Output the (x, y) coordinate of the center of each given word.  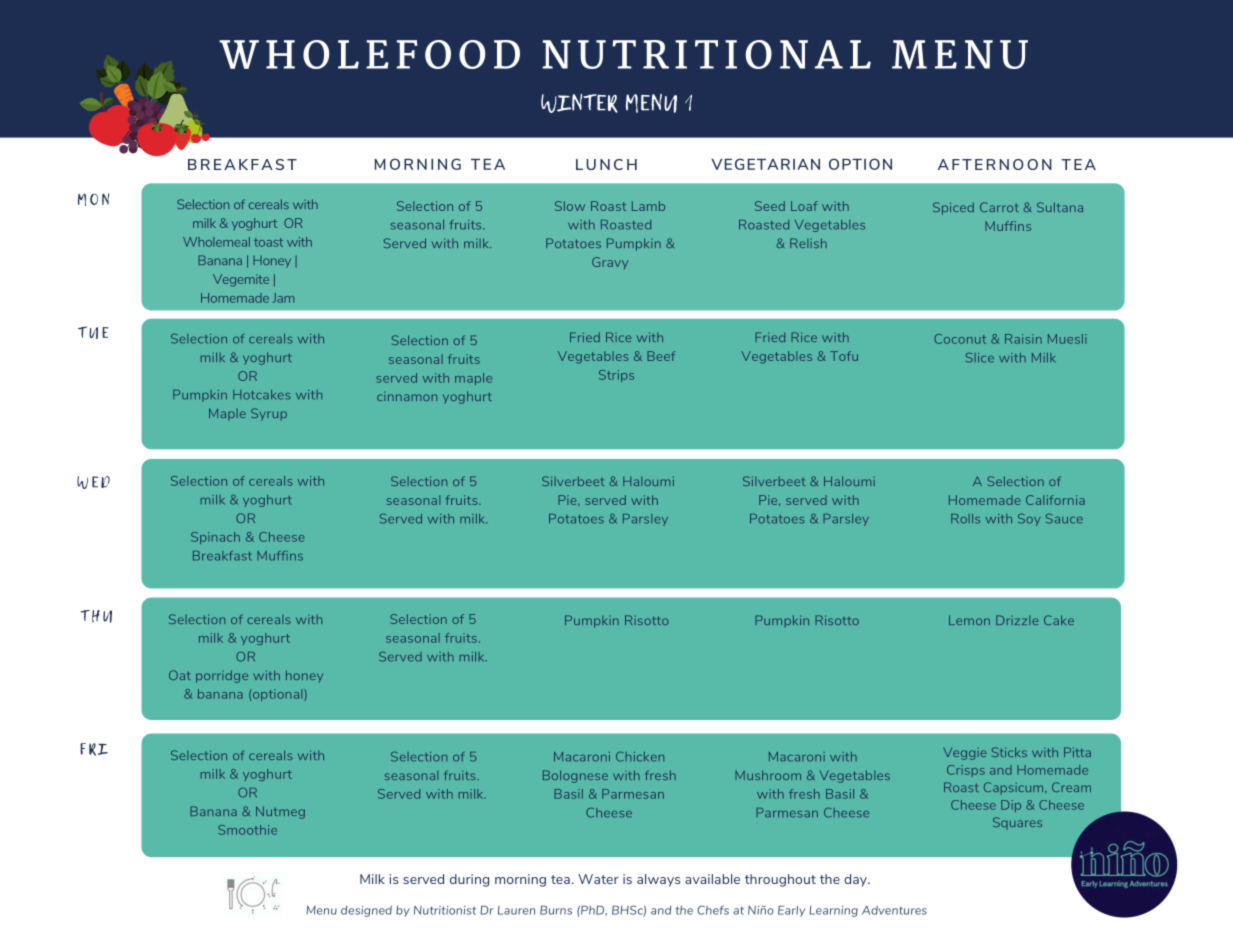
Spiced (953, 208)
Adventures (894, 910)
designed (366, 911)
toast (268, 242)
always (658, 880)
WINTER (579, 103)
